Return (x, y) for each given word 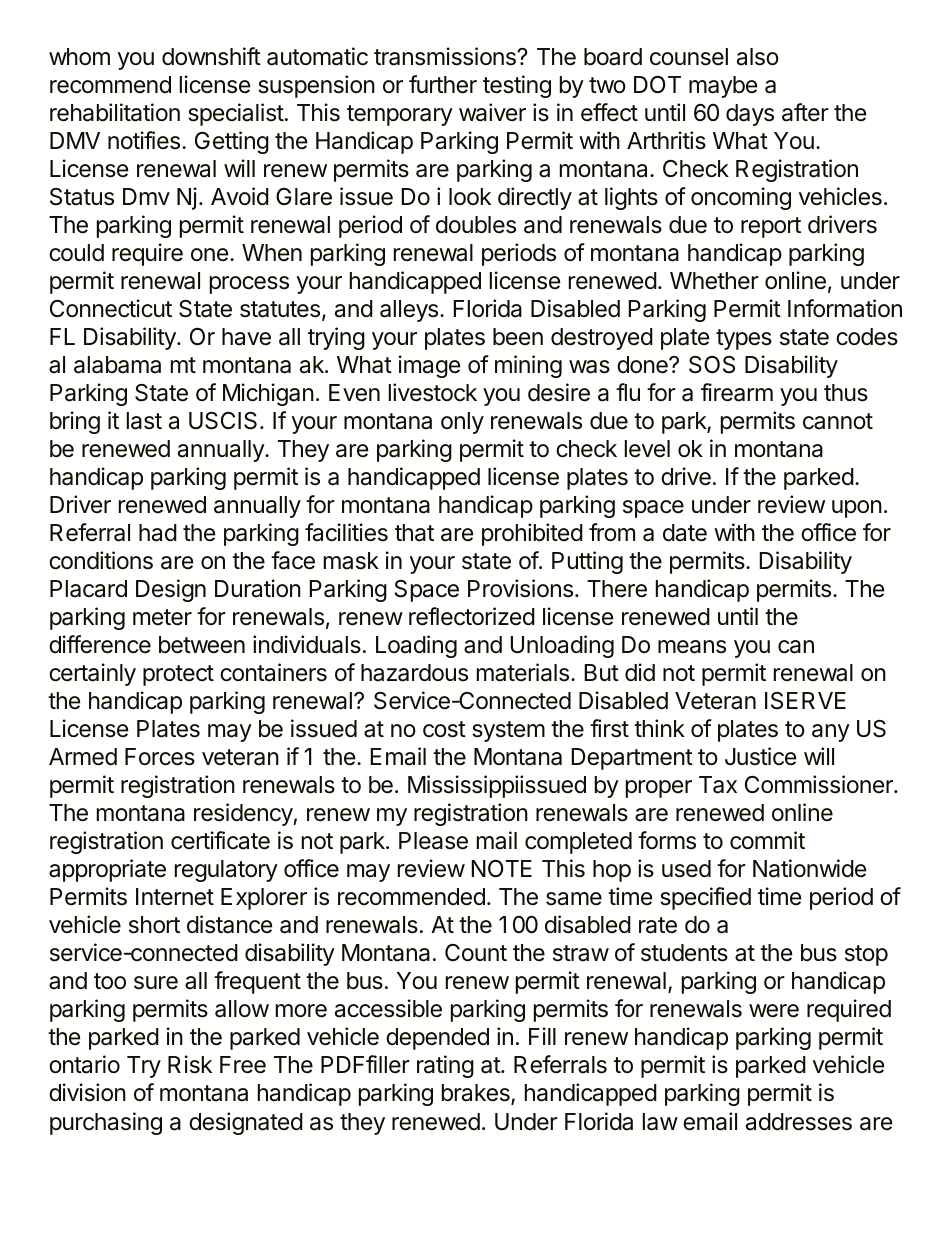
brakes (477, 1094)
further (443, 84)
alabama (117, 365)
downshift (211, 56)
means (692, 647)
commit (767, 840)
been (518, 337)
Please (433, 841)
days (750, 115)
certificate (220, 840)
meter (162, 617)
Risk (190, 1064)
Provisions (520, 588)
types (744, 339)
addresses (799, 1122)
